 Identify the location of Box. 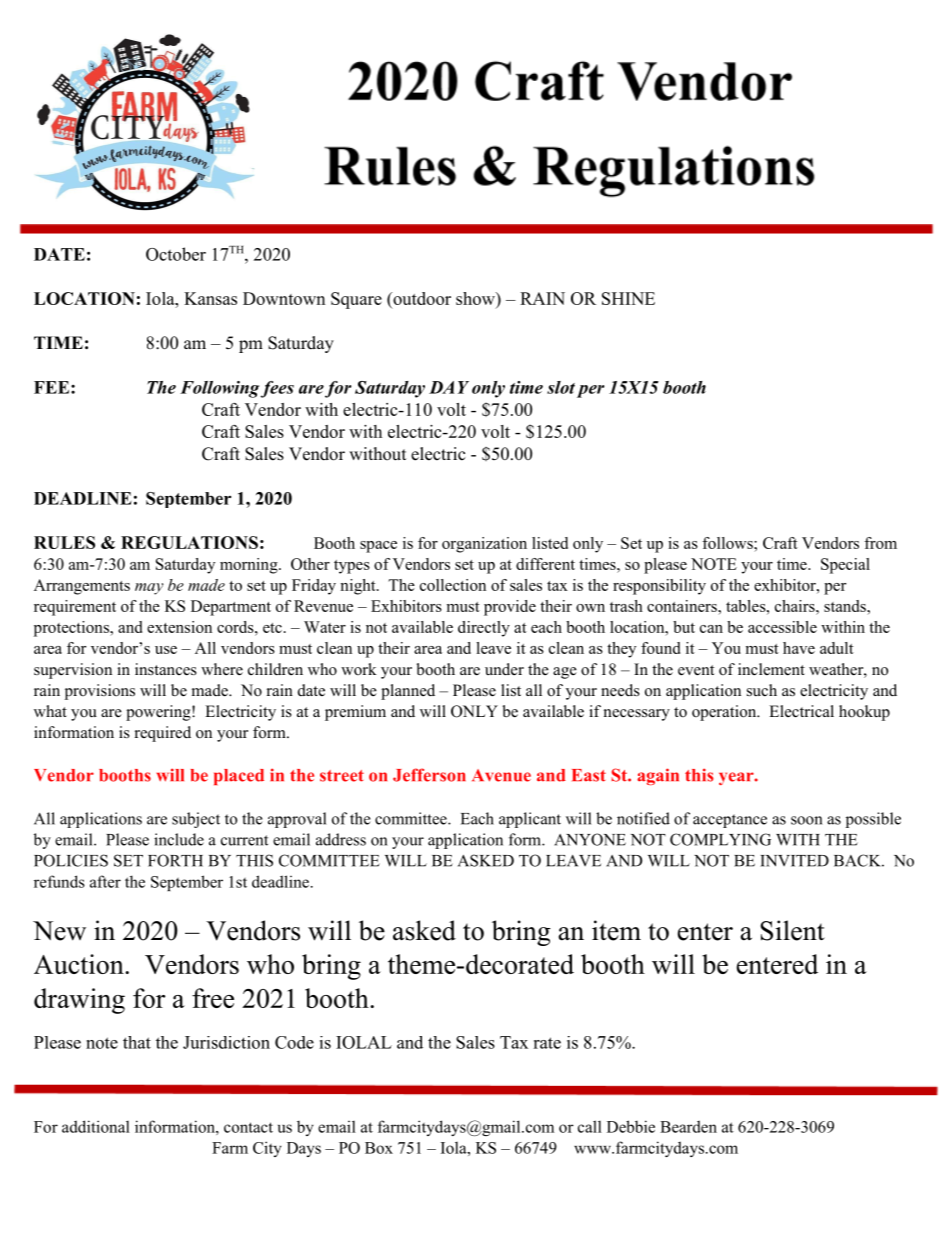
(379, 1148).
